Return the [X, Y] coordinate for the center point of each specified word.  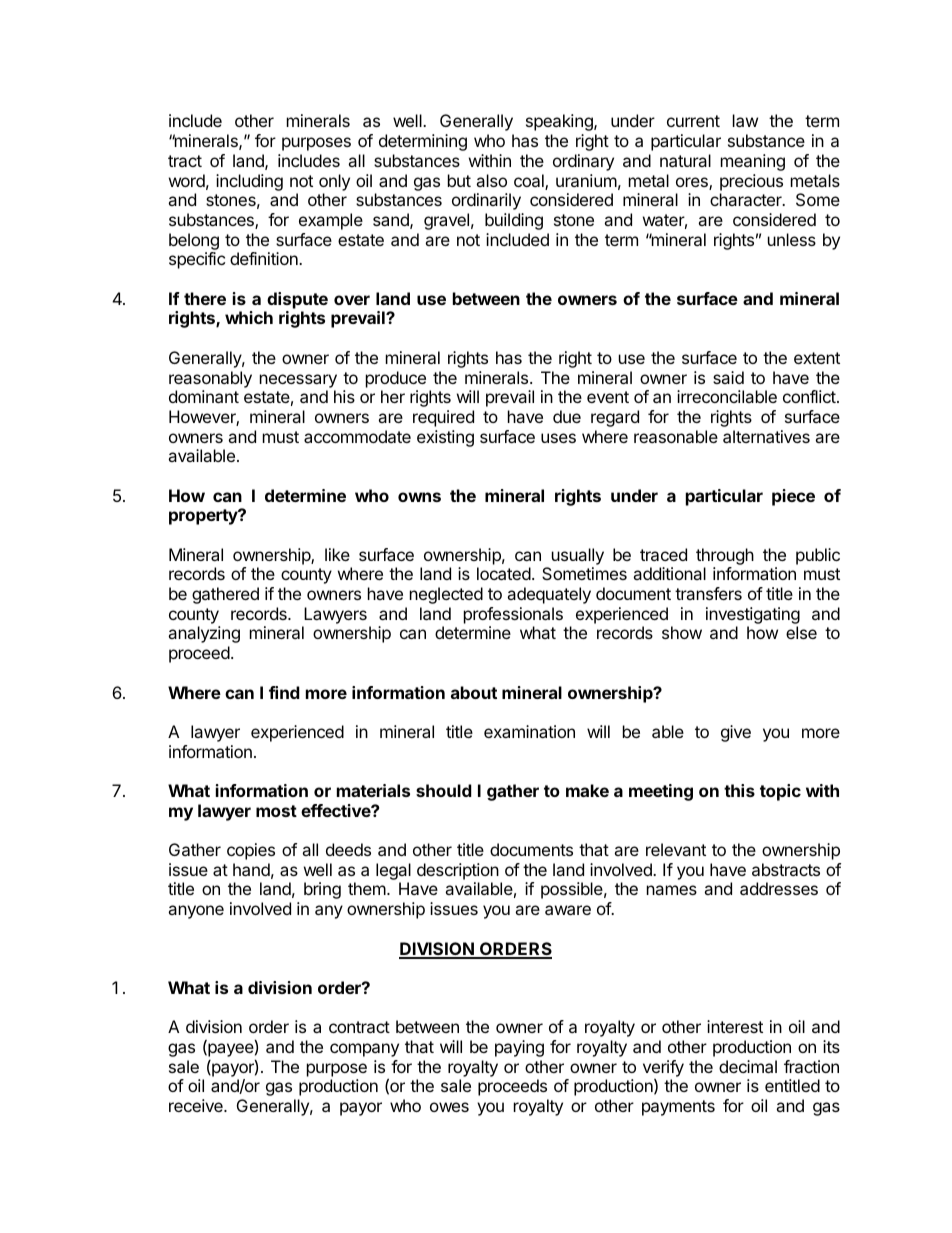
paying [519, 1048]
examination [529, 731]
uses [558, 438]
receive [197, 1105]
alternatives [766, 436]
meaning [753, 162]
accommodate [357, 436]
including [249, 182]
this [739, 790]
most [276, 811]
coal [530, 182]
